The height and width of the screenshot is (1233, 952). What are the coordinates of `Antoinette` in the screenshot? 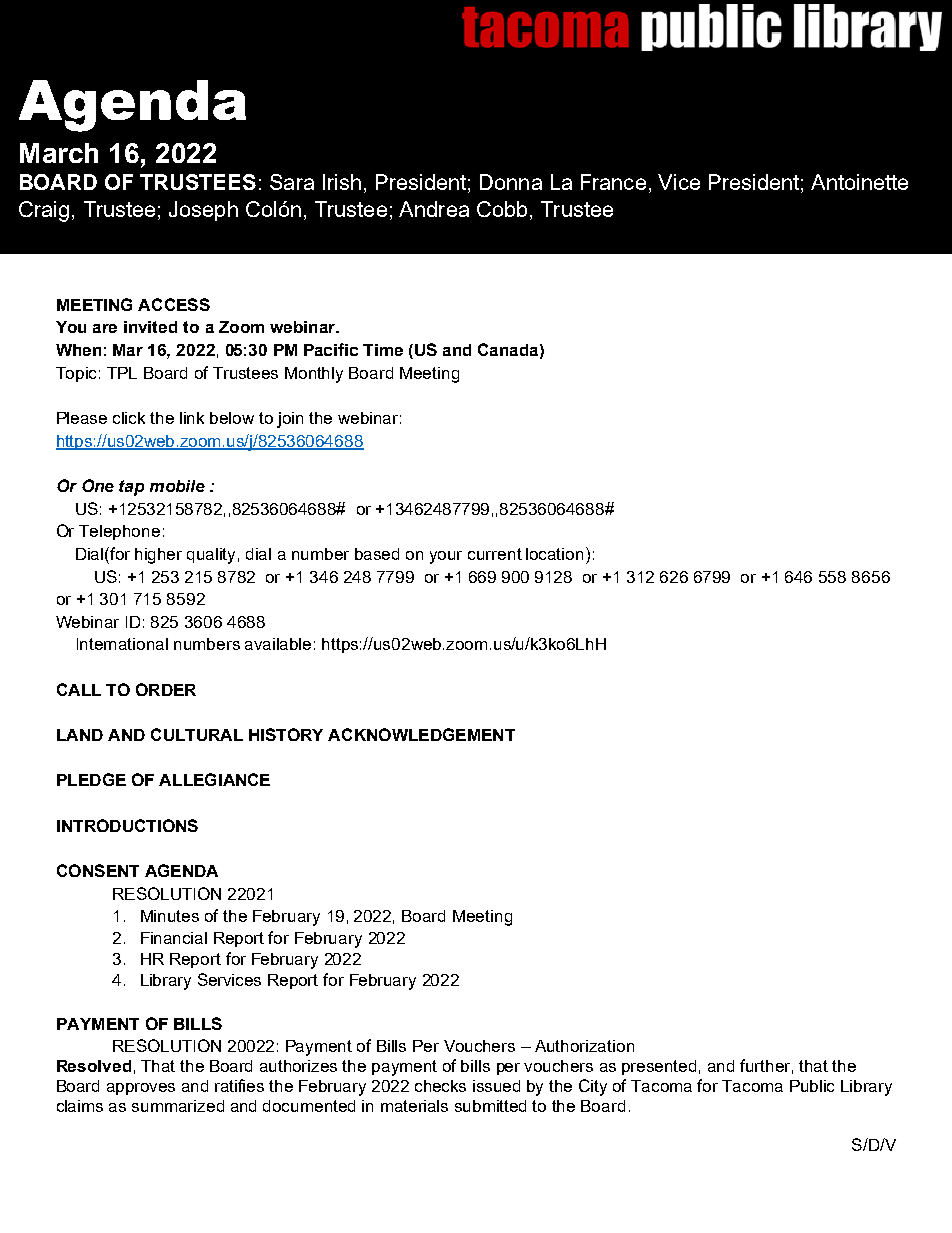 It's located at (859, 182).
